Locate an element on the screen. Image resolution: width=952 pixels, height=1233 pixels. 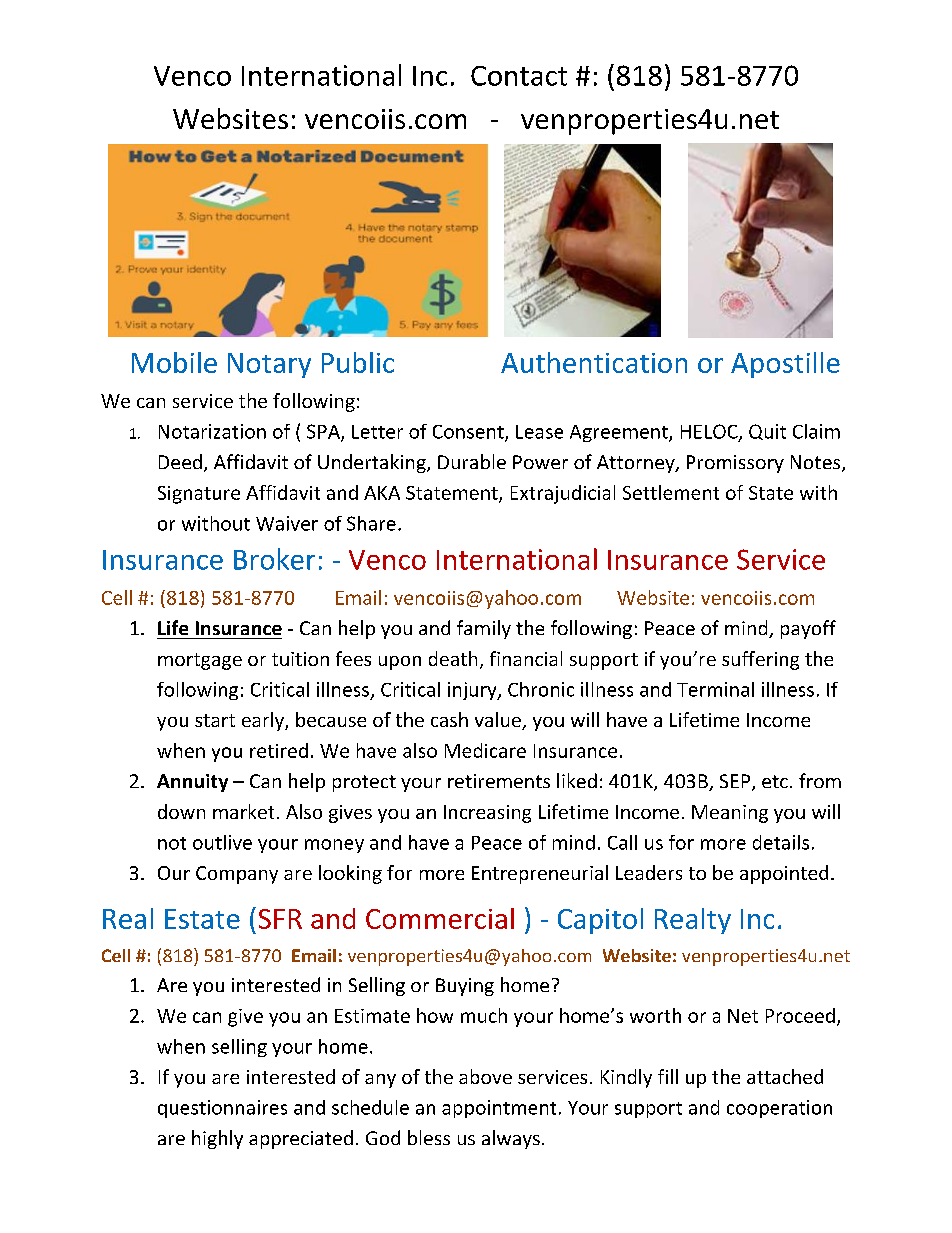
questionnaires is located at coordinates (222, 1109).
